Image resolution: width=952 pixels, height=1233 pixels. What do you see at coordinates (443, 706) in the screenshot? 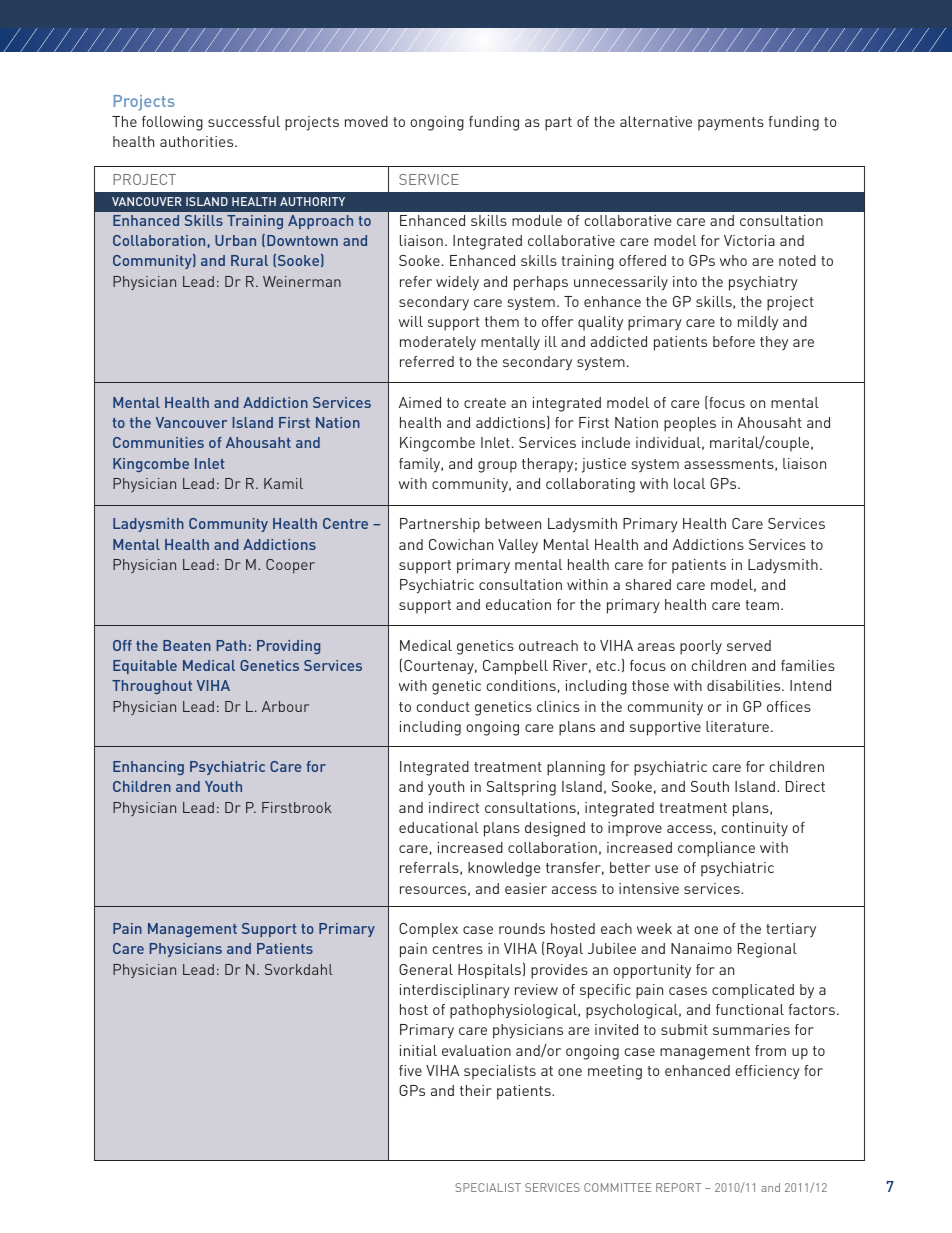
I see `conduct` at bounding box center [443, 706].
